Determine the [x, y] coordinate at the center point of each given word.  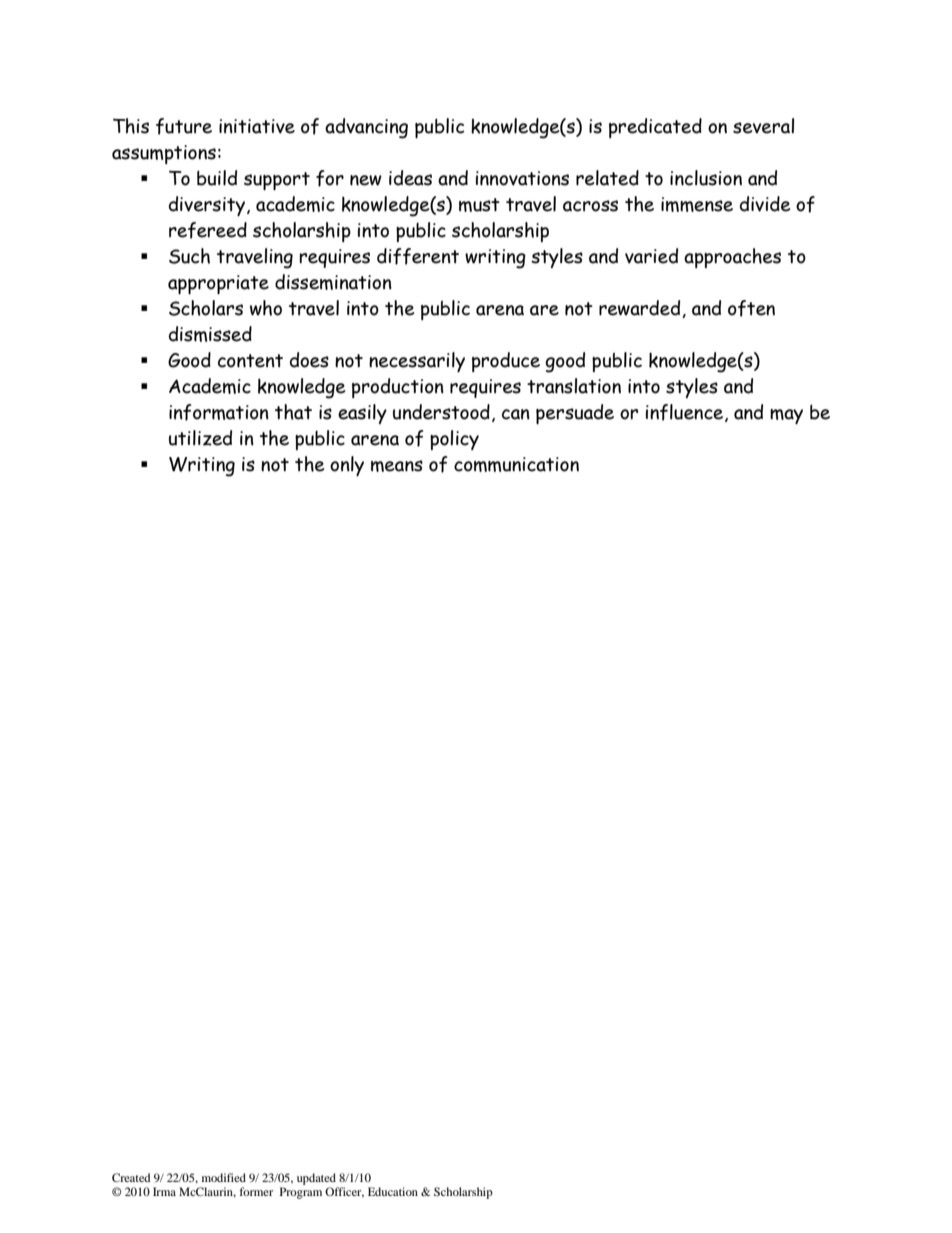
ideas [410, 178]
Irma [164, 1191]
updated [316, 1179]
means [397, 466]
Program [301, 1193]
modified [224, 1177]
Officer [344, 1192]
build [217, 178]
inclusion [706, 178]
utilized [200, 438]
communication [516, 464]
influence [686, 413]
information [219, 412]
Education [393, 1191]
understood [441, 412]
